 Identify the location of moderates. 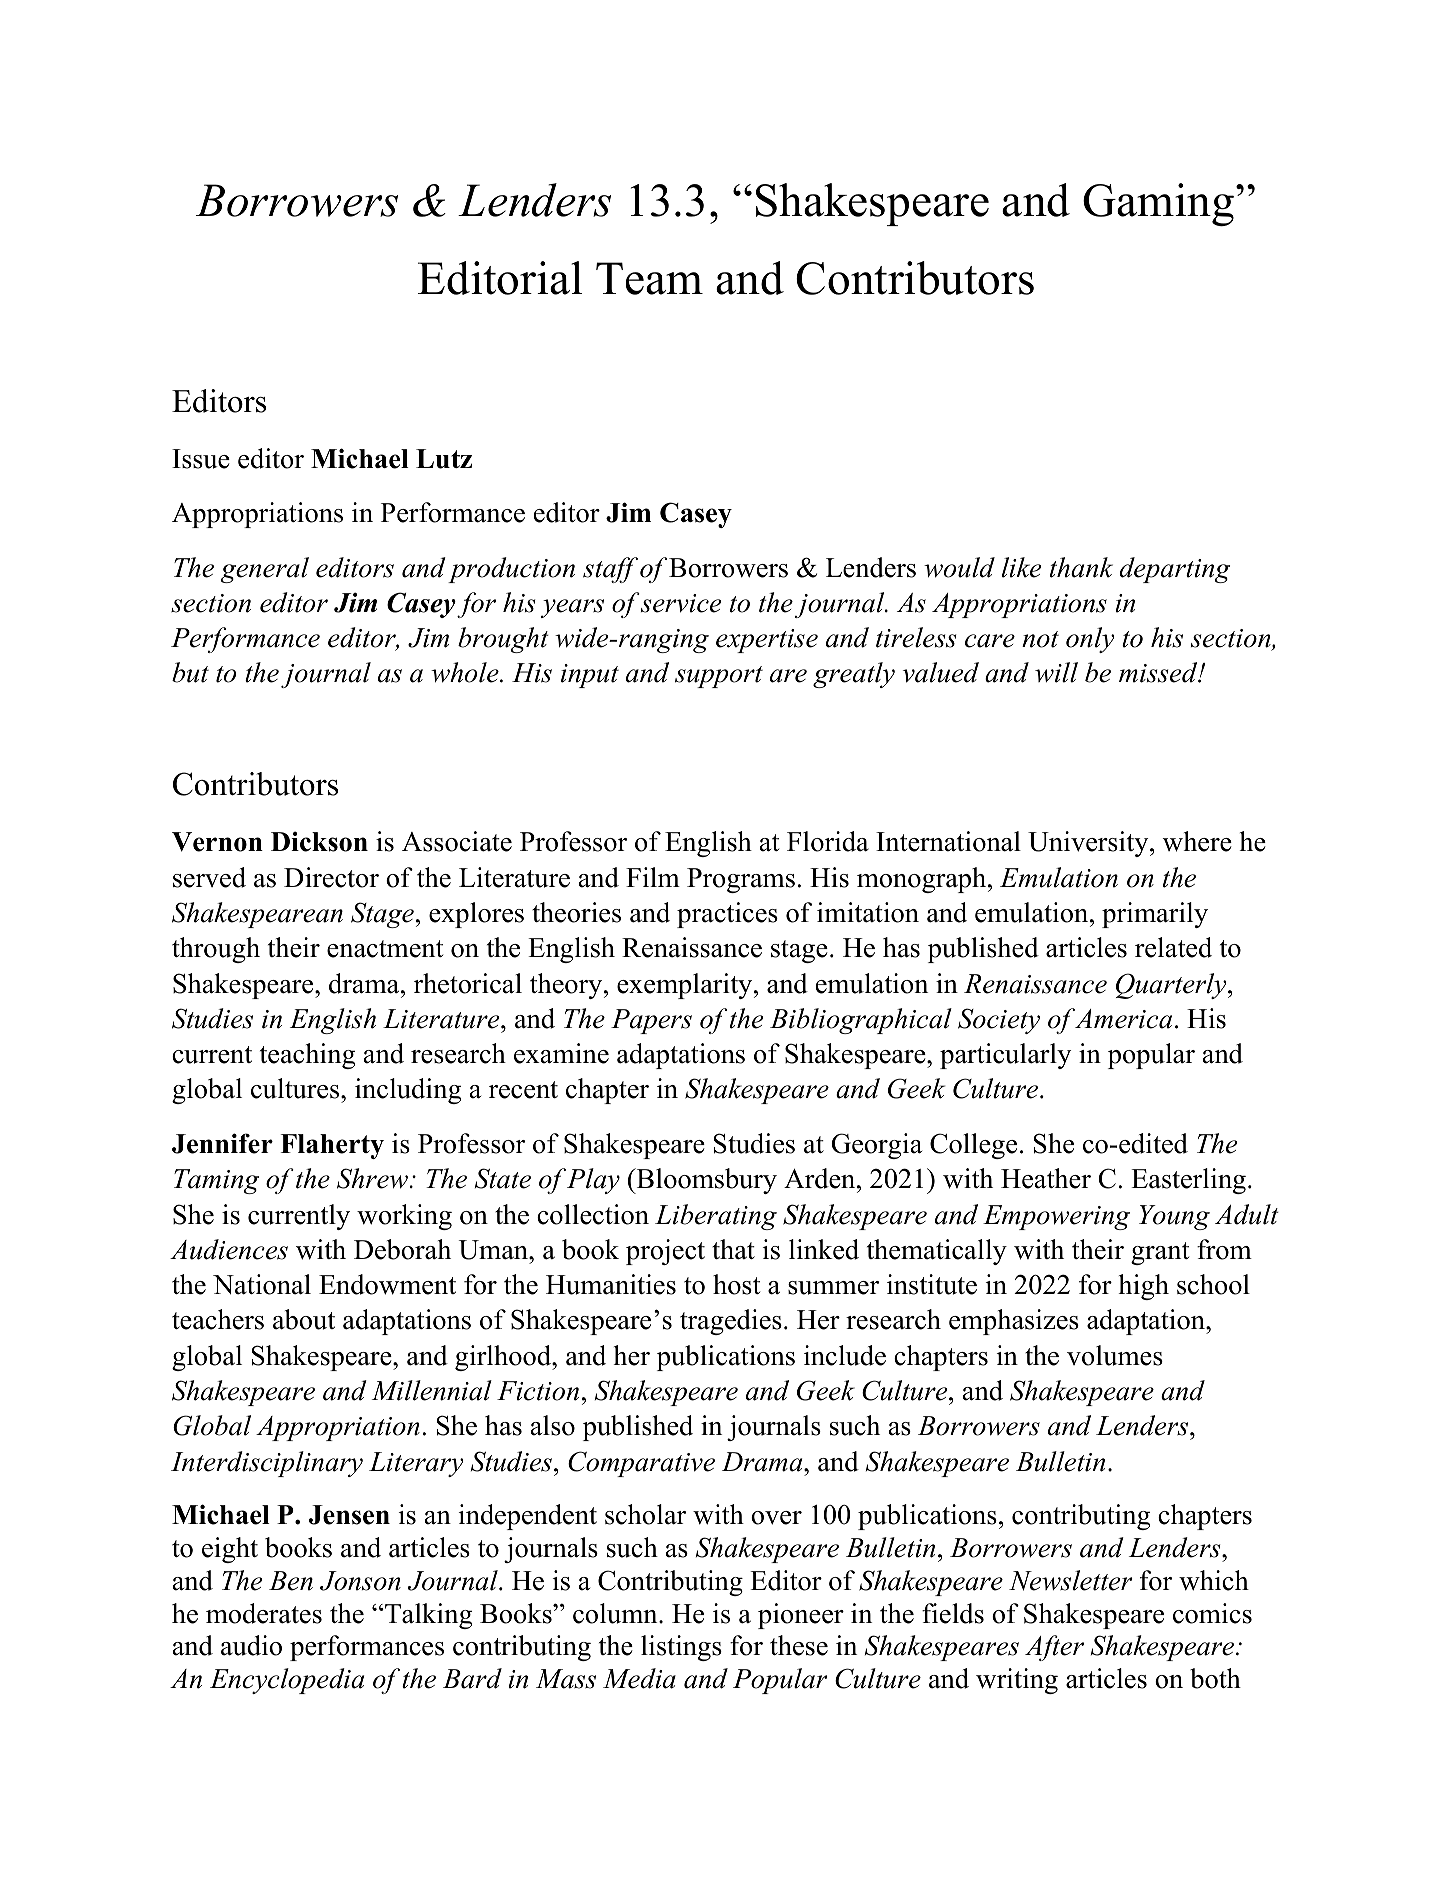
(264, 1613).
